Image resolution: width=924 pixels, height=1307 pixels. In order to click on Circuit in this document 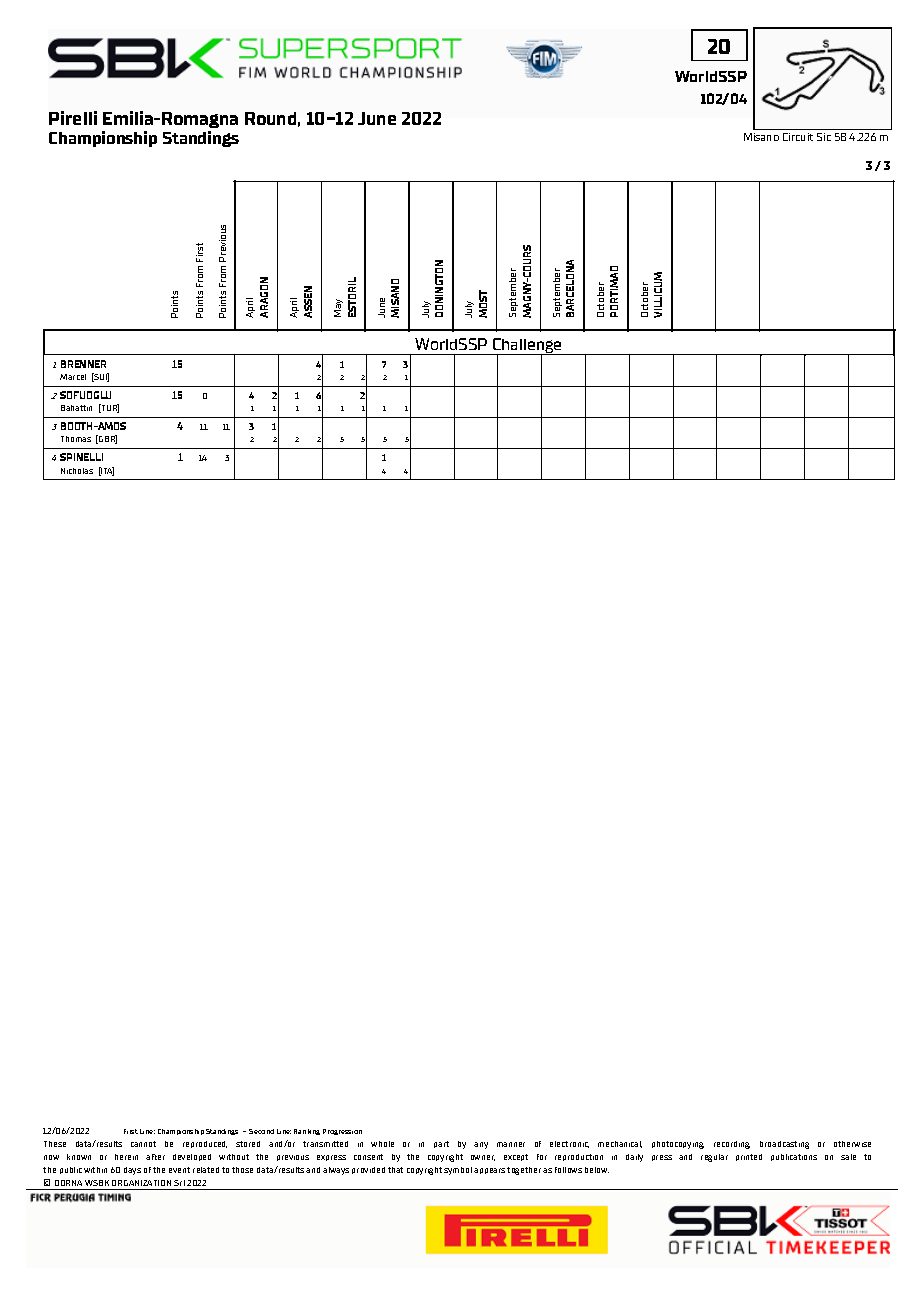, I will do `click(798, 137)`.
